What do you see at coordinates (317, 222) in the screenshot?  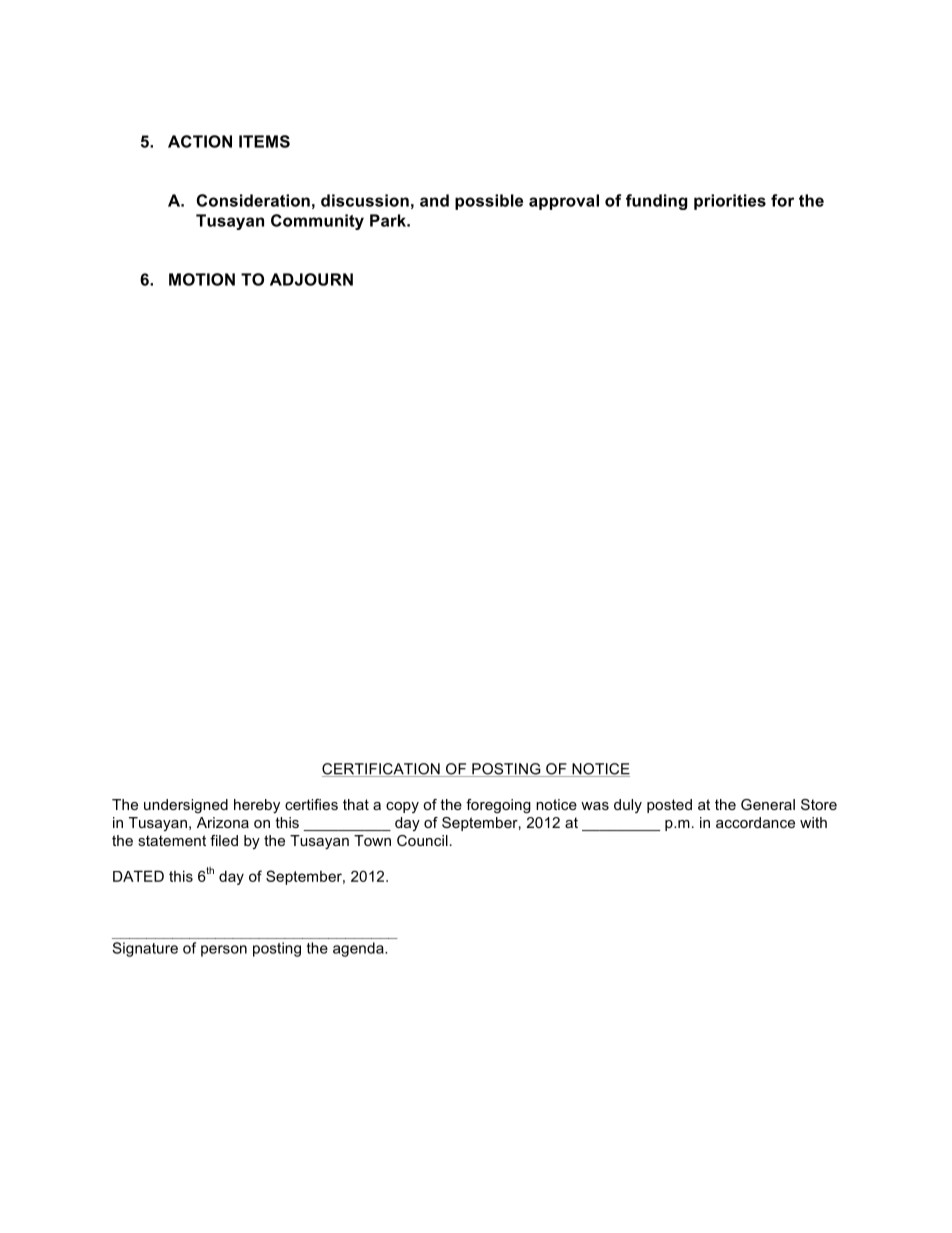 I see `Community` at bounding box center [317, 222].
